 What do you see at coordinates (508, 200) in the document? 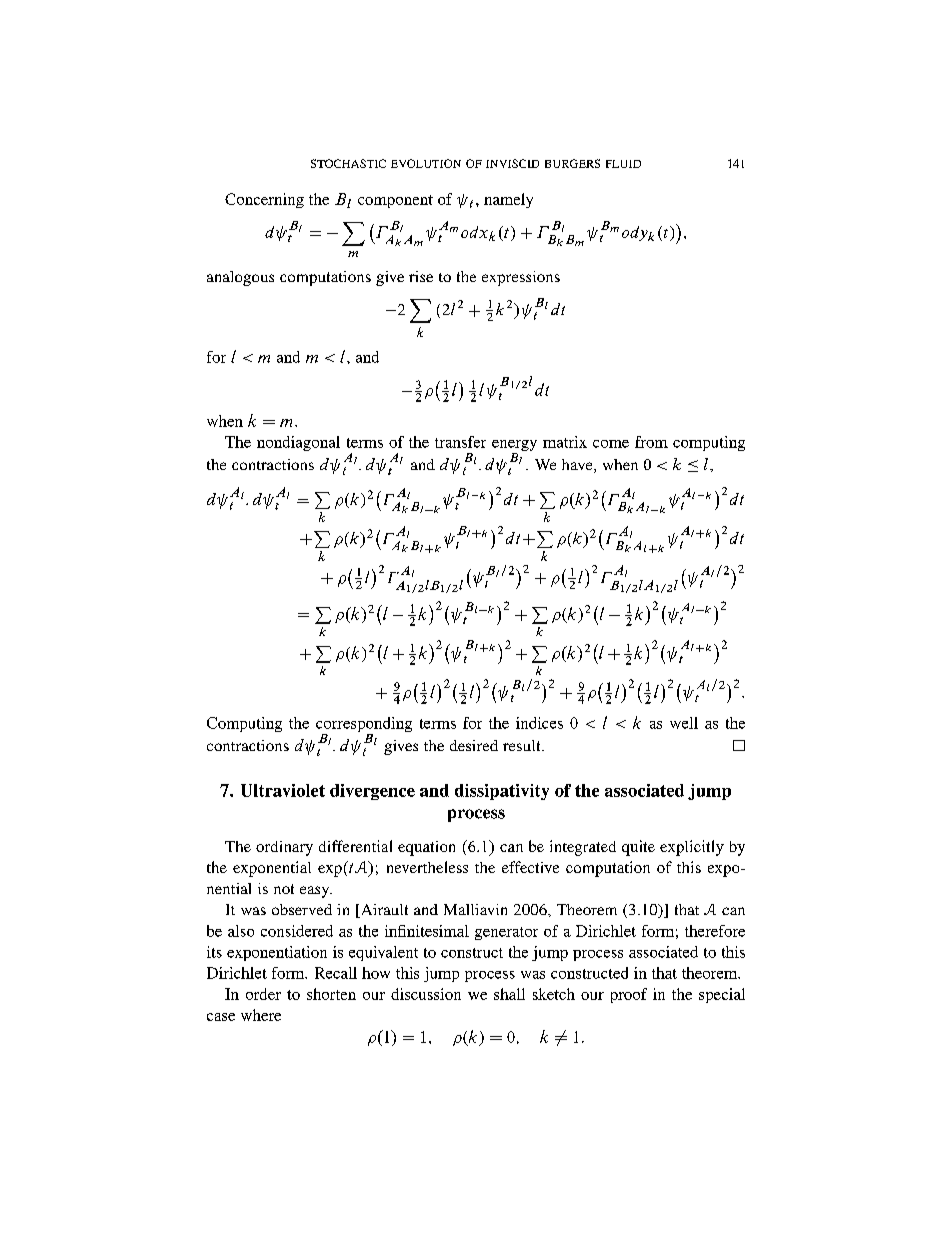
I see `namely` at bounding box center [508, 200].
